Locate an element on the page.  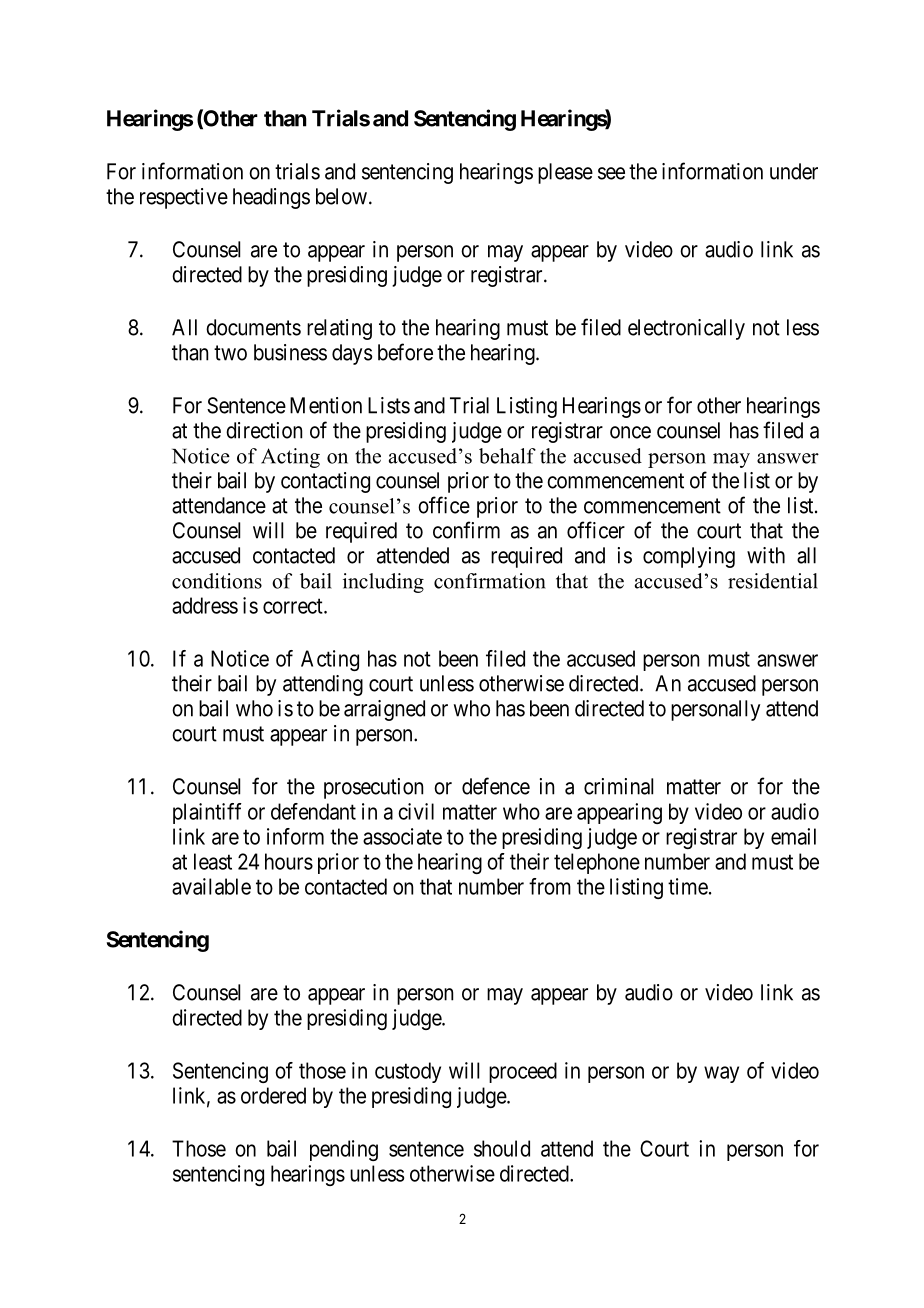
way is located at coordinates (721, 1074).
